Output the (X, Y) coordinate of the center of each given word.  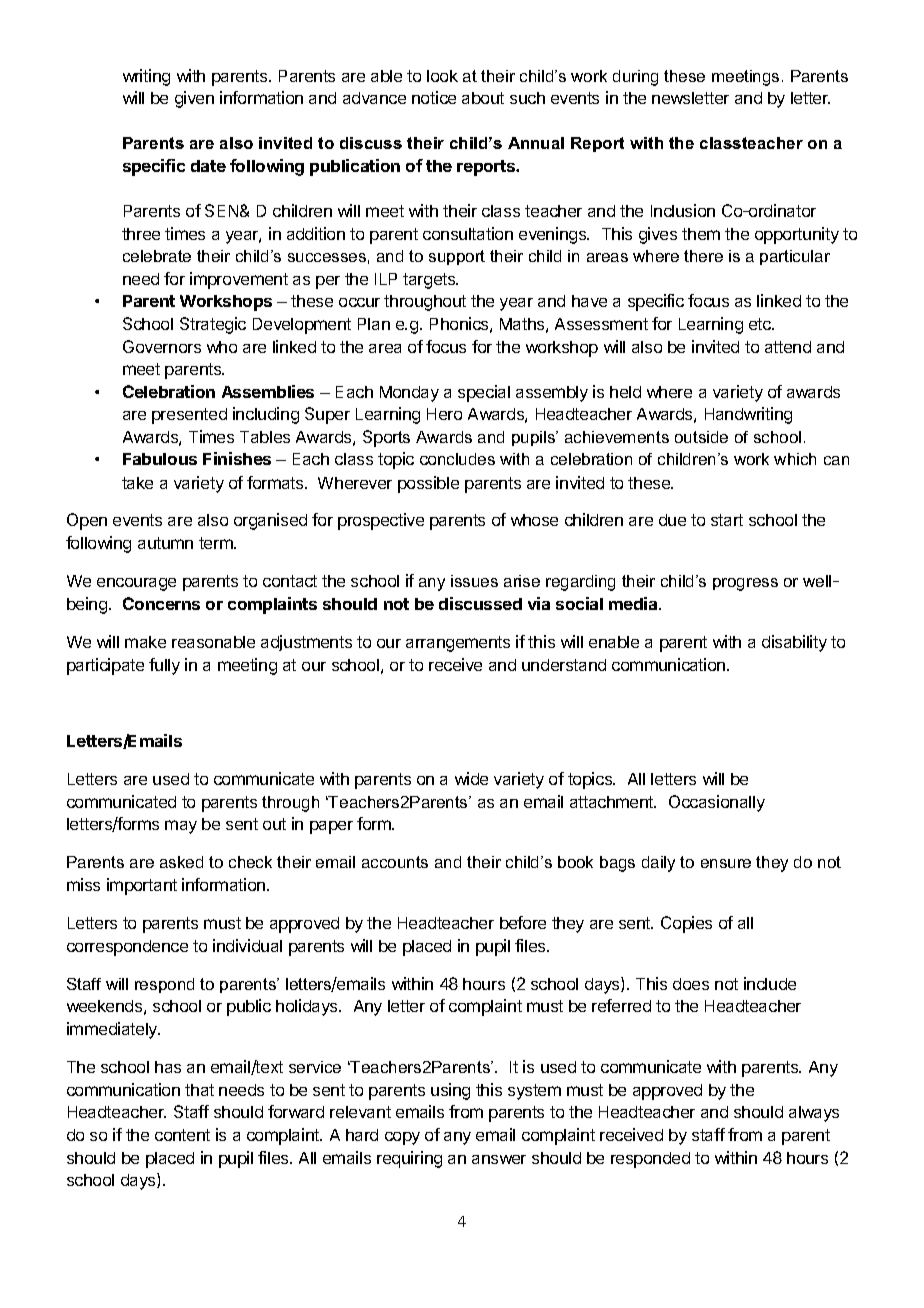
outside (701, 437)
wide (471, 778)
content (182, 1135)
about (483, 98)
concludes (457, 459)
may (181, 827)
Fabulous (160, 459)
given (194, 99)
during (635, 78)
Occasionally (717, 803)
